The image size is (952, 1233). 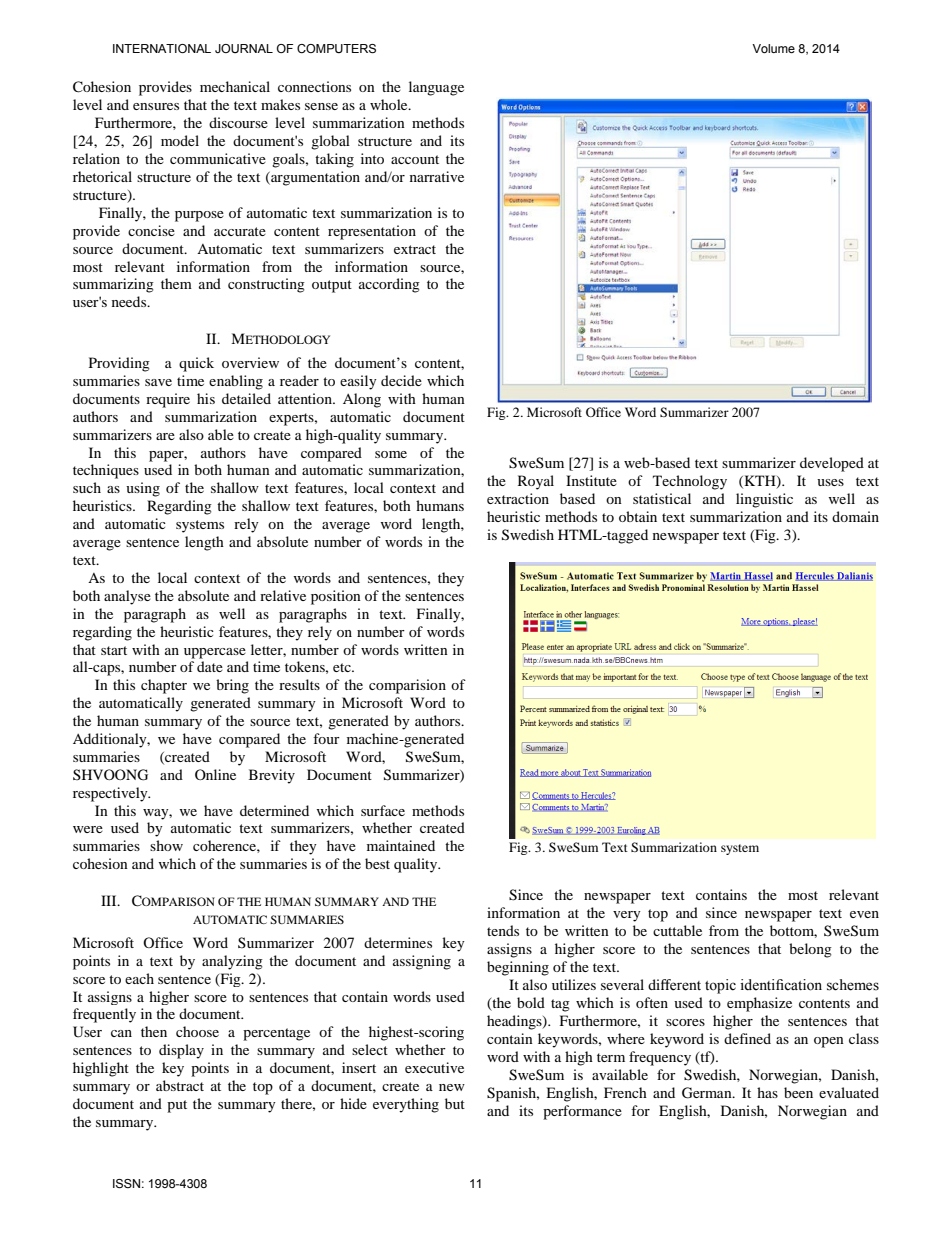 I want to click on ISSN, so click(x=126, y=1183).
